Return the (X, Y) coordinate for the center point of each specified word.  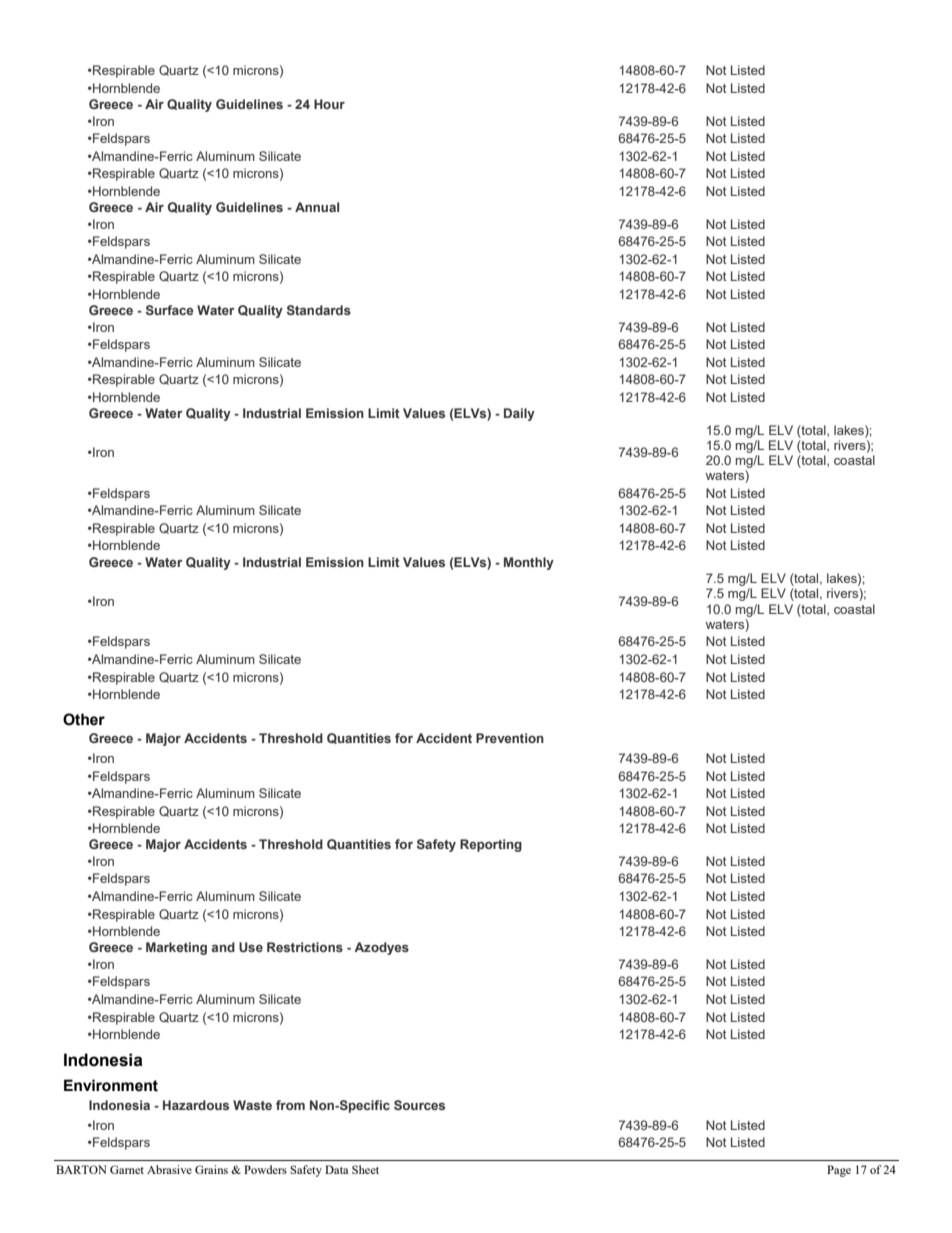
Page (839, 1171)
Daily (519, 414)
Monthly (529, 563)
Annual (317, 207)
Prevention (510, 738)
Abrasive (169, 1169)
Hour (329, 104)
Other (84, 719)
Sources (419, 1105)
